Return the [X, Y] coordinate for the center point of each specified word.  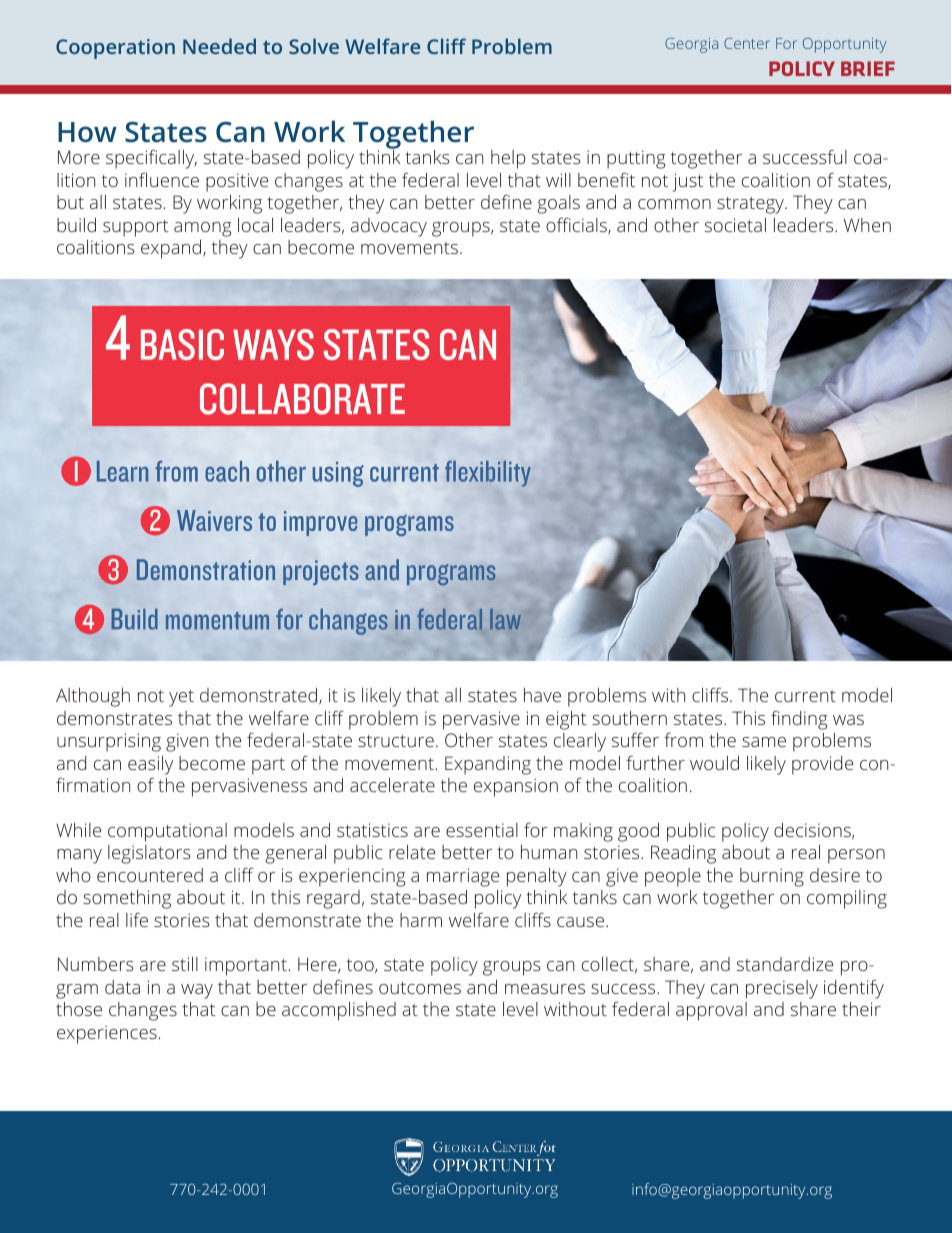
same [764, 742]
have [542, 695]
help [508, 159]
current [805, 696]
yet [181, 698]
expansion [516, 787]
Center [747, 43]
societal [735, 225]
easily [150, 765]
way [197, 991]
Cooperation [115, 49]
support [135, 228]
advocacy [389, 227]
